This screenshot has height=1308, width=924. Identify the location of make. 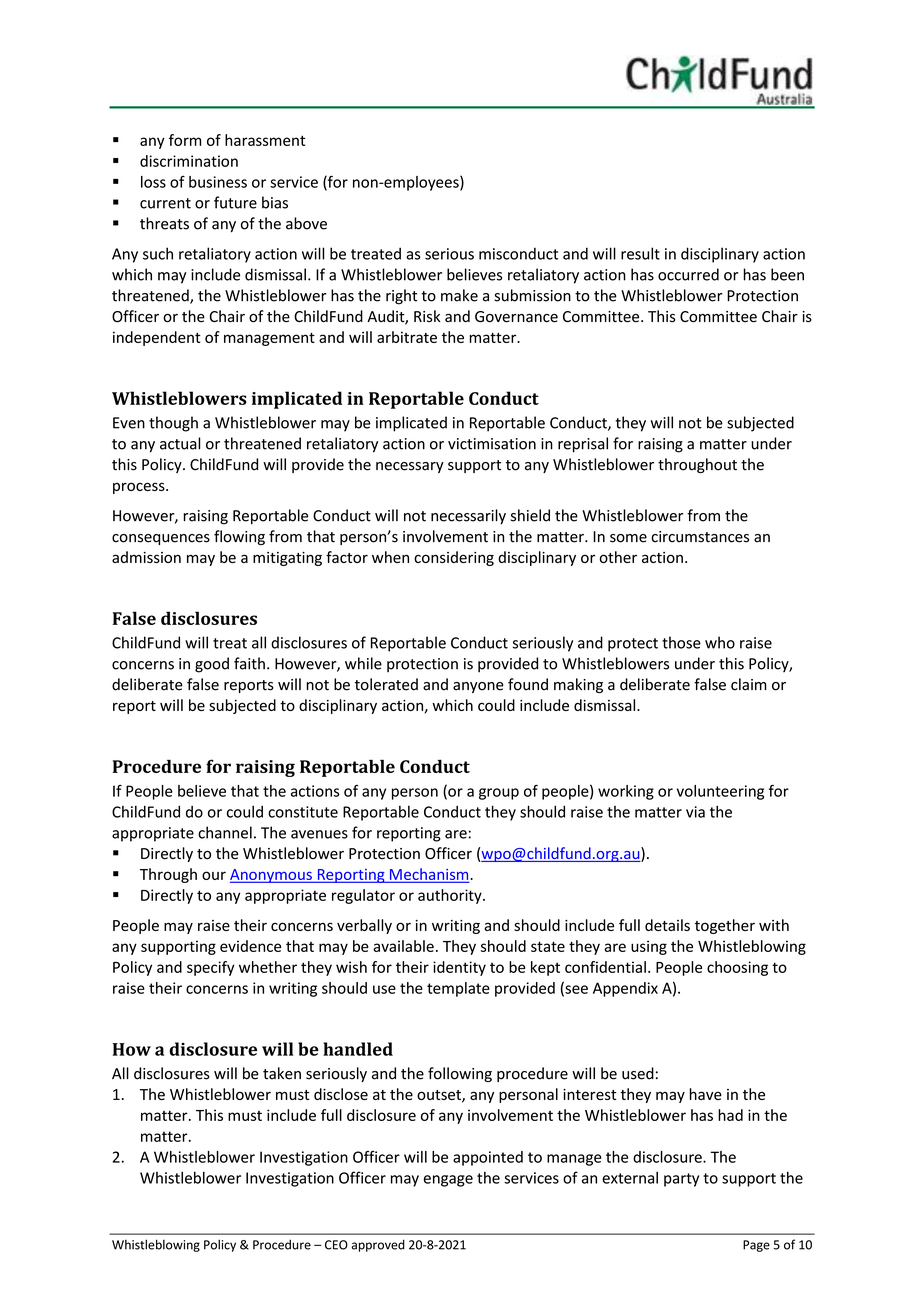
(459, 295).
